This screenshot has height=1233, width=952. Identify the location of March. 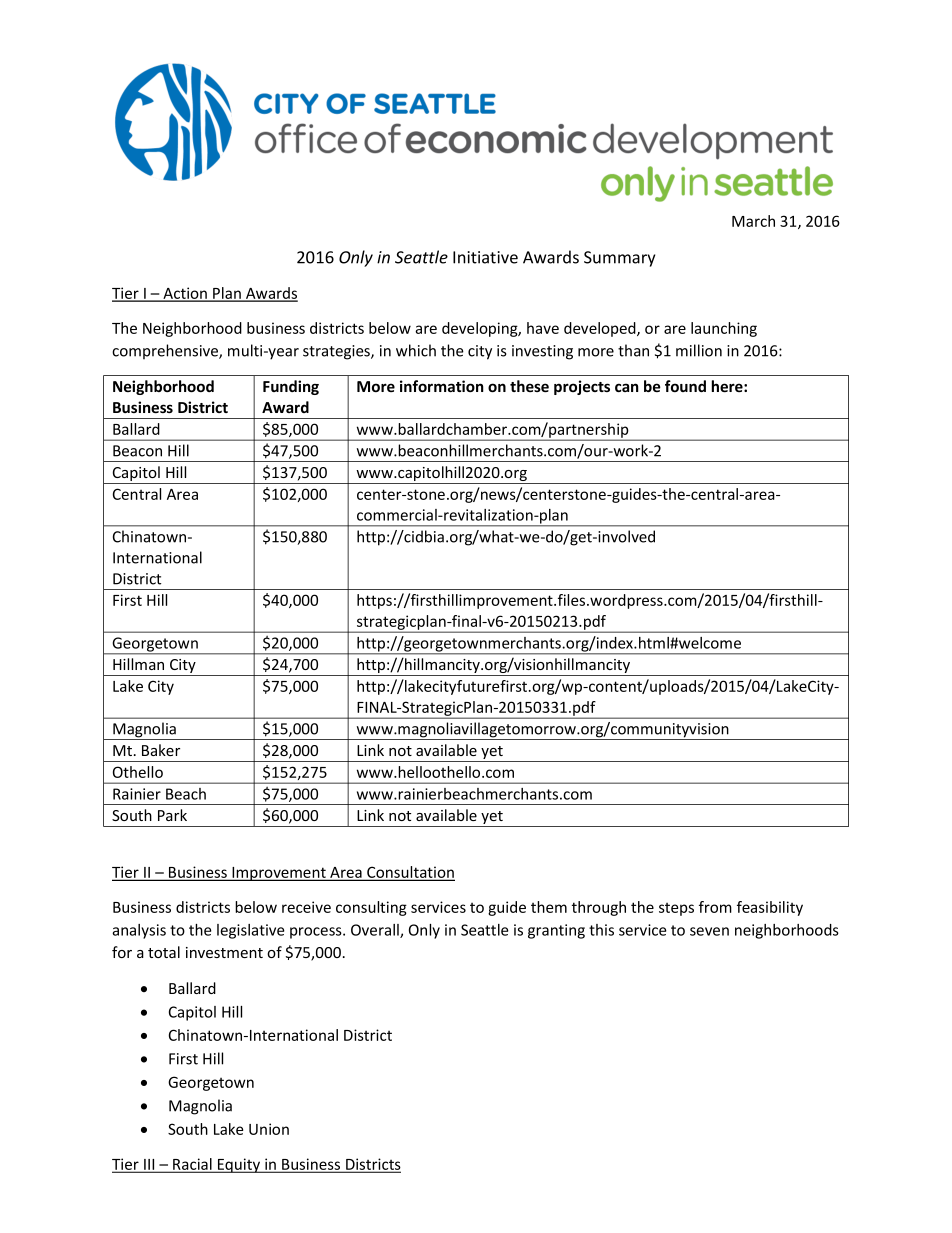
(753, 221).
